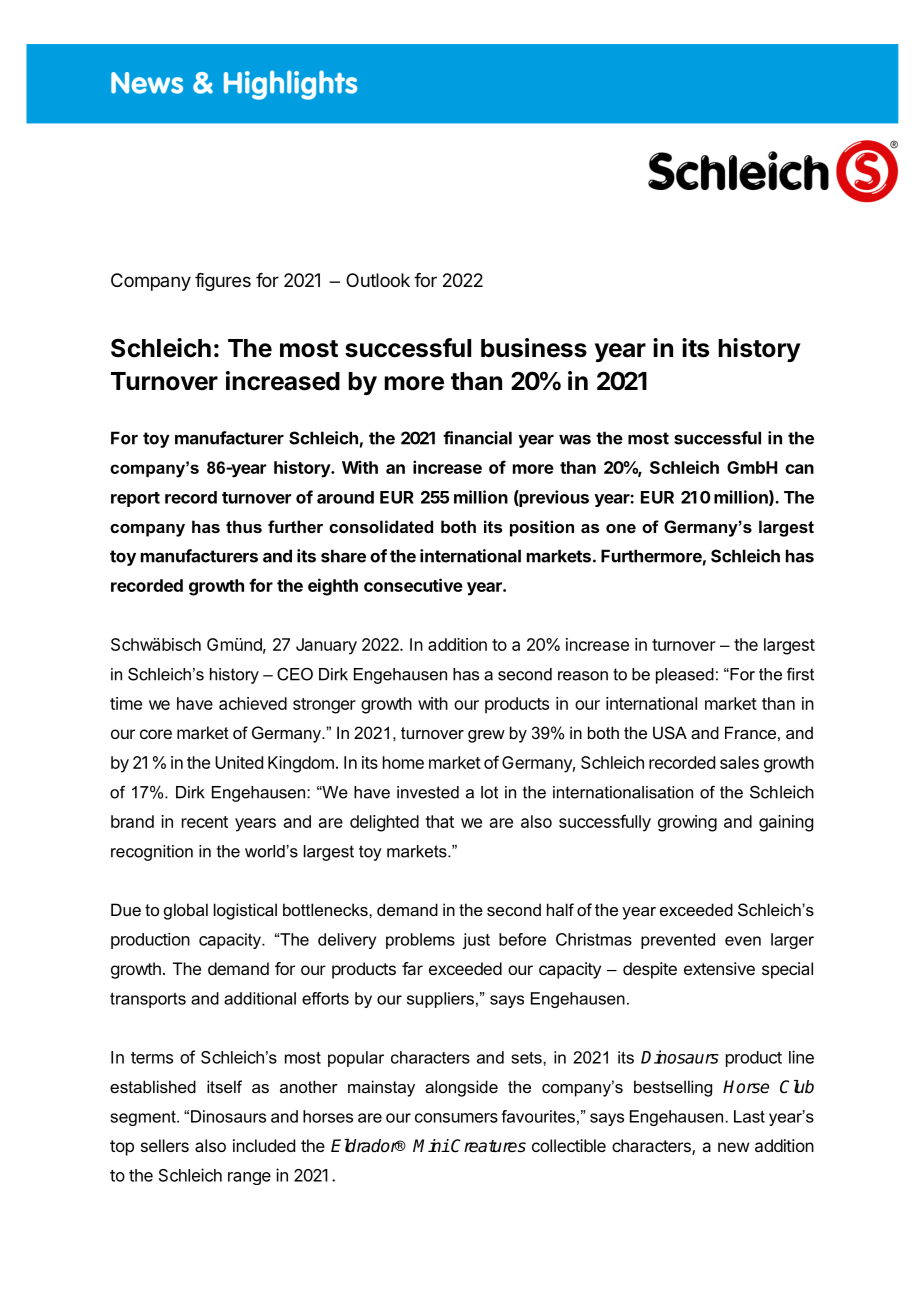  What do you see at coordinates (152, 853) in the image?
I see `recognition` at bounding box center [152, 853].
